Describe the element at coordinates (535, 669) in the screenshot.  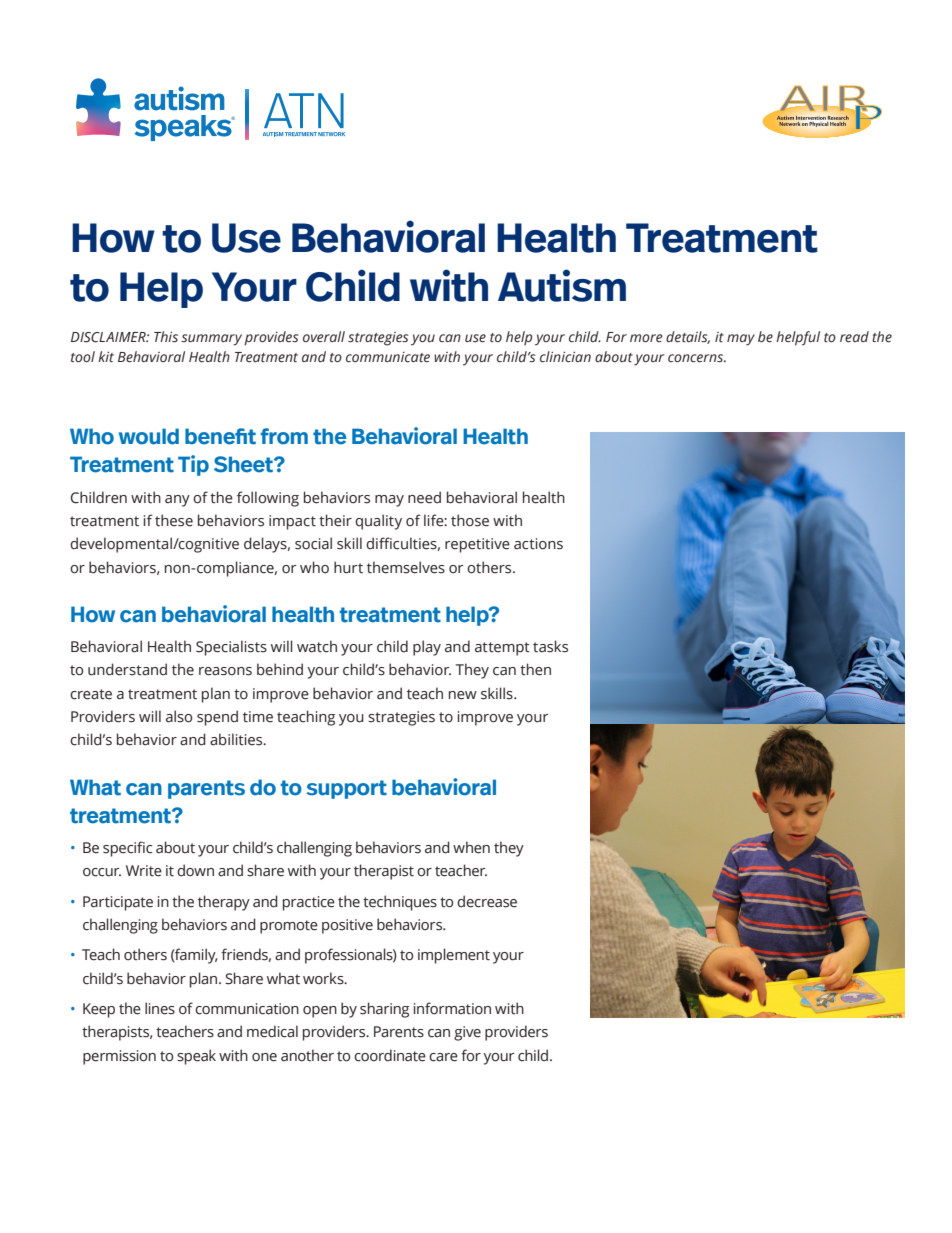
I see `then` at that location.
